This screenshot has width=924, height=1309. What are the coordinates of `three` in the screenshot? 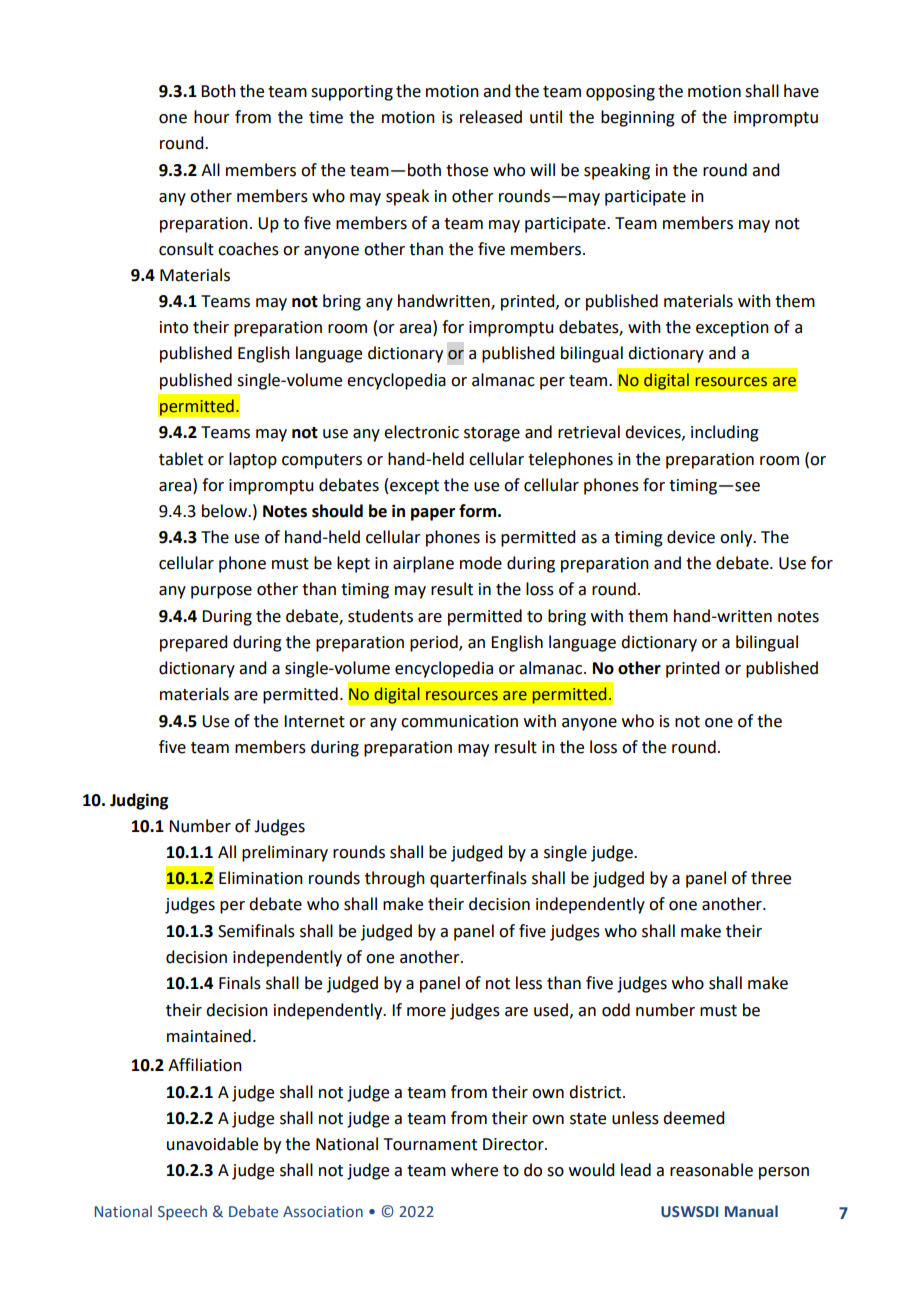 It's located at (771, 878).
